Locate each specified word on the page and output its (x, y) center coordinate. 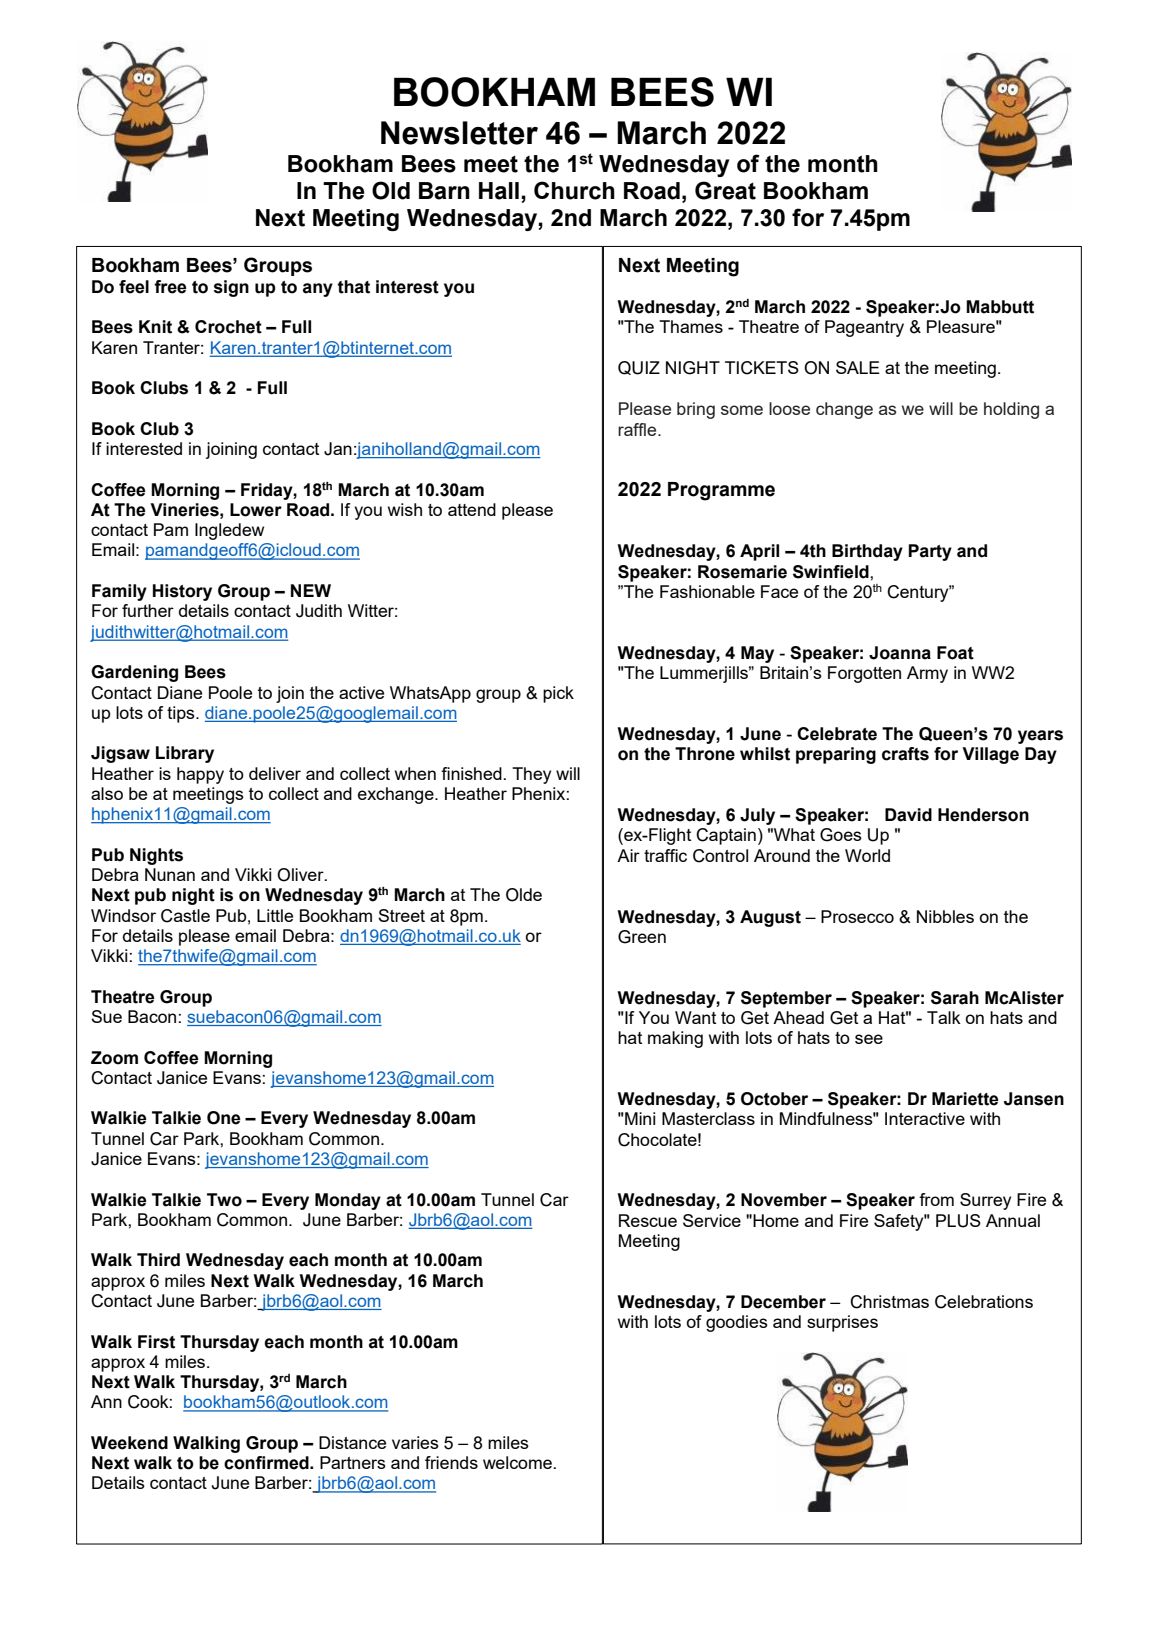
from (936, 1199)
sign (231, 288)
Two (224, 1200)
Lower (256, 510)
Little (275, 915)
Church (574, 190)
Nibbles (945, 916)
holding (1011, 410)
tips (182, 714)
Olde (524, 895)
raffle (638, 429)
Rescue (648, 1220)
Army (927, 674)
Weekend (129, 1443)
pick (558, 694)
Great (725, 190)
